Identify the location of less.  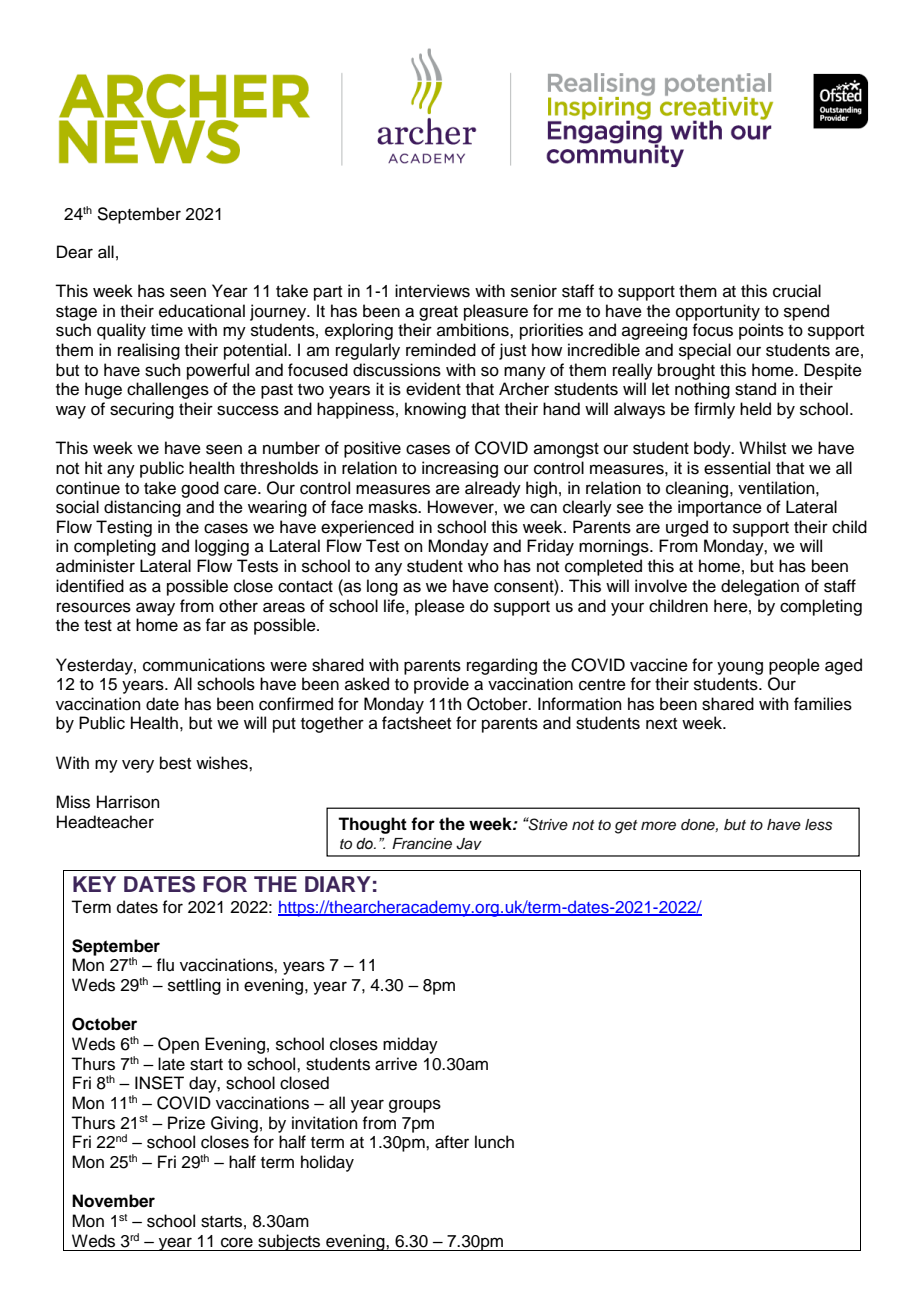
(818, 825).
